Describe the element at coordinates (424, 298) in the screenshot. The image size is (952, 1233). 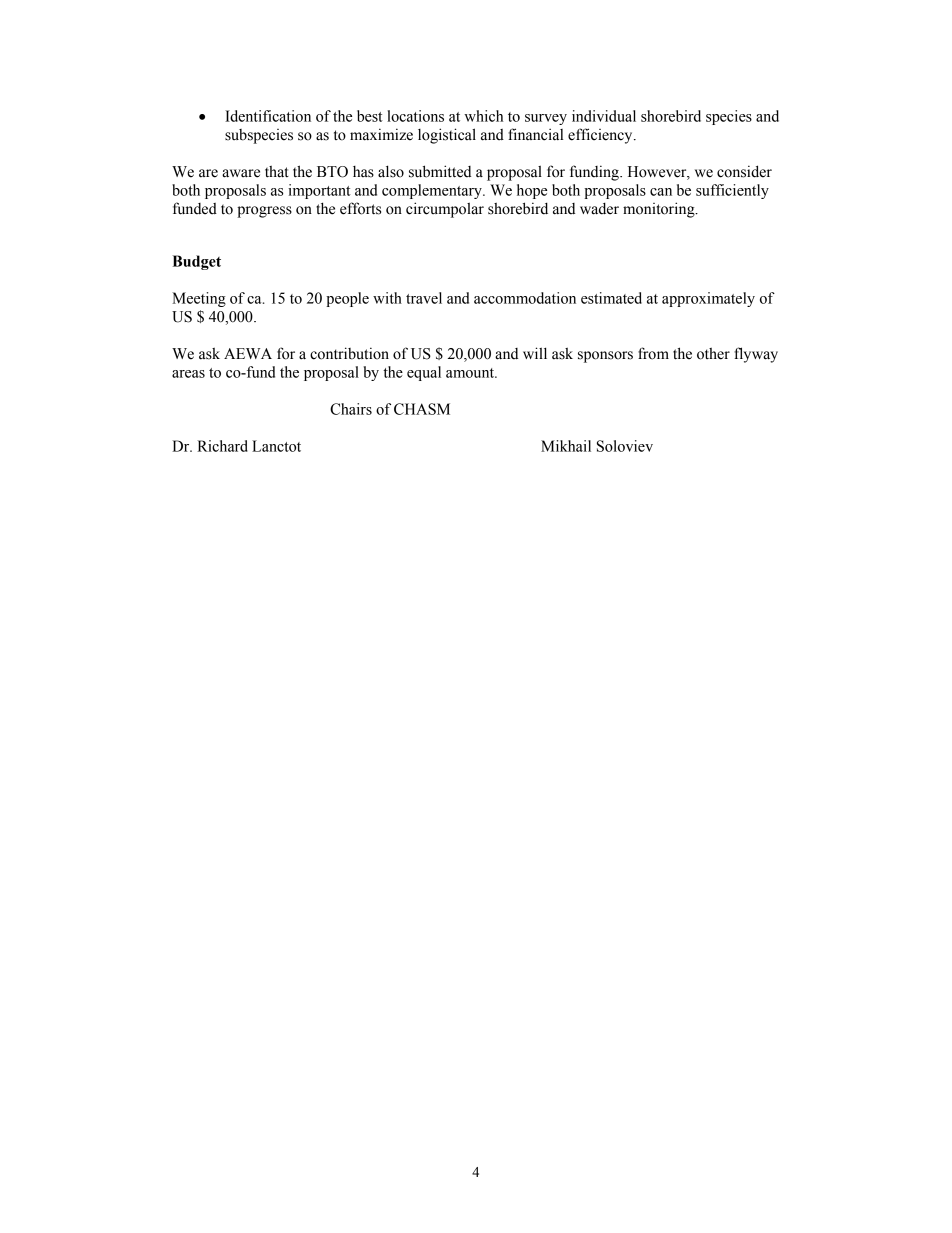
I see `travel` at that location.
